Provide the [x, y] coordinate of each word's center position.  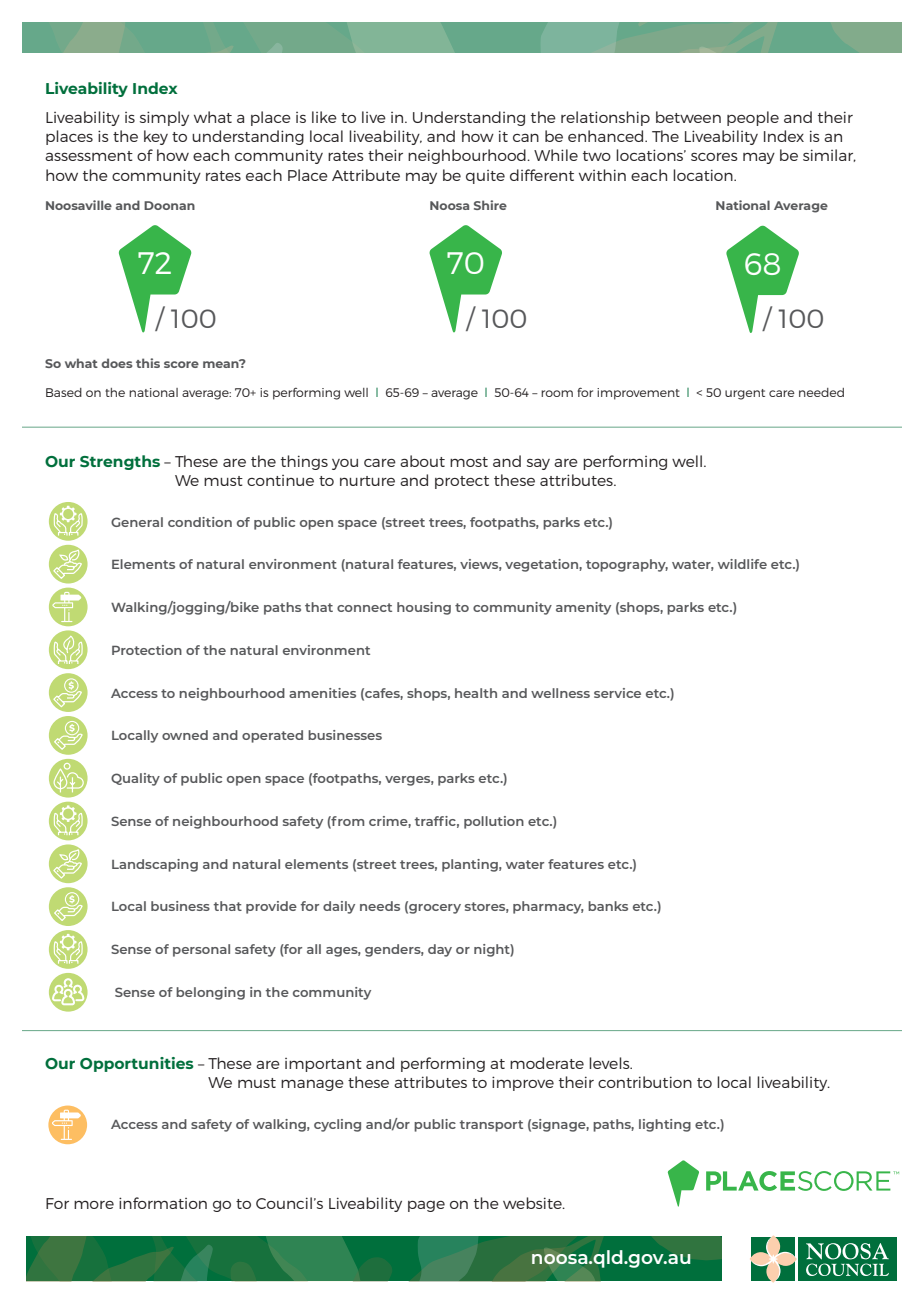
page [426, 1206]
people [753, 118]
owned [185, 735]
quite [485, 177]
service [617, 693]
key [156, 137]
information [163, 1203]
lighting [665, 1125]
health [476, 693]
